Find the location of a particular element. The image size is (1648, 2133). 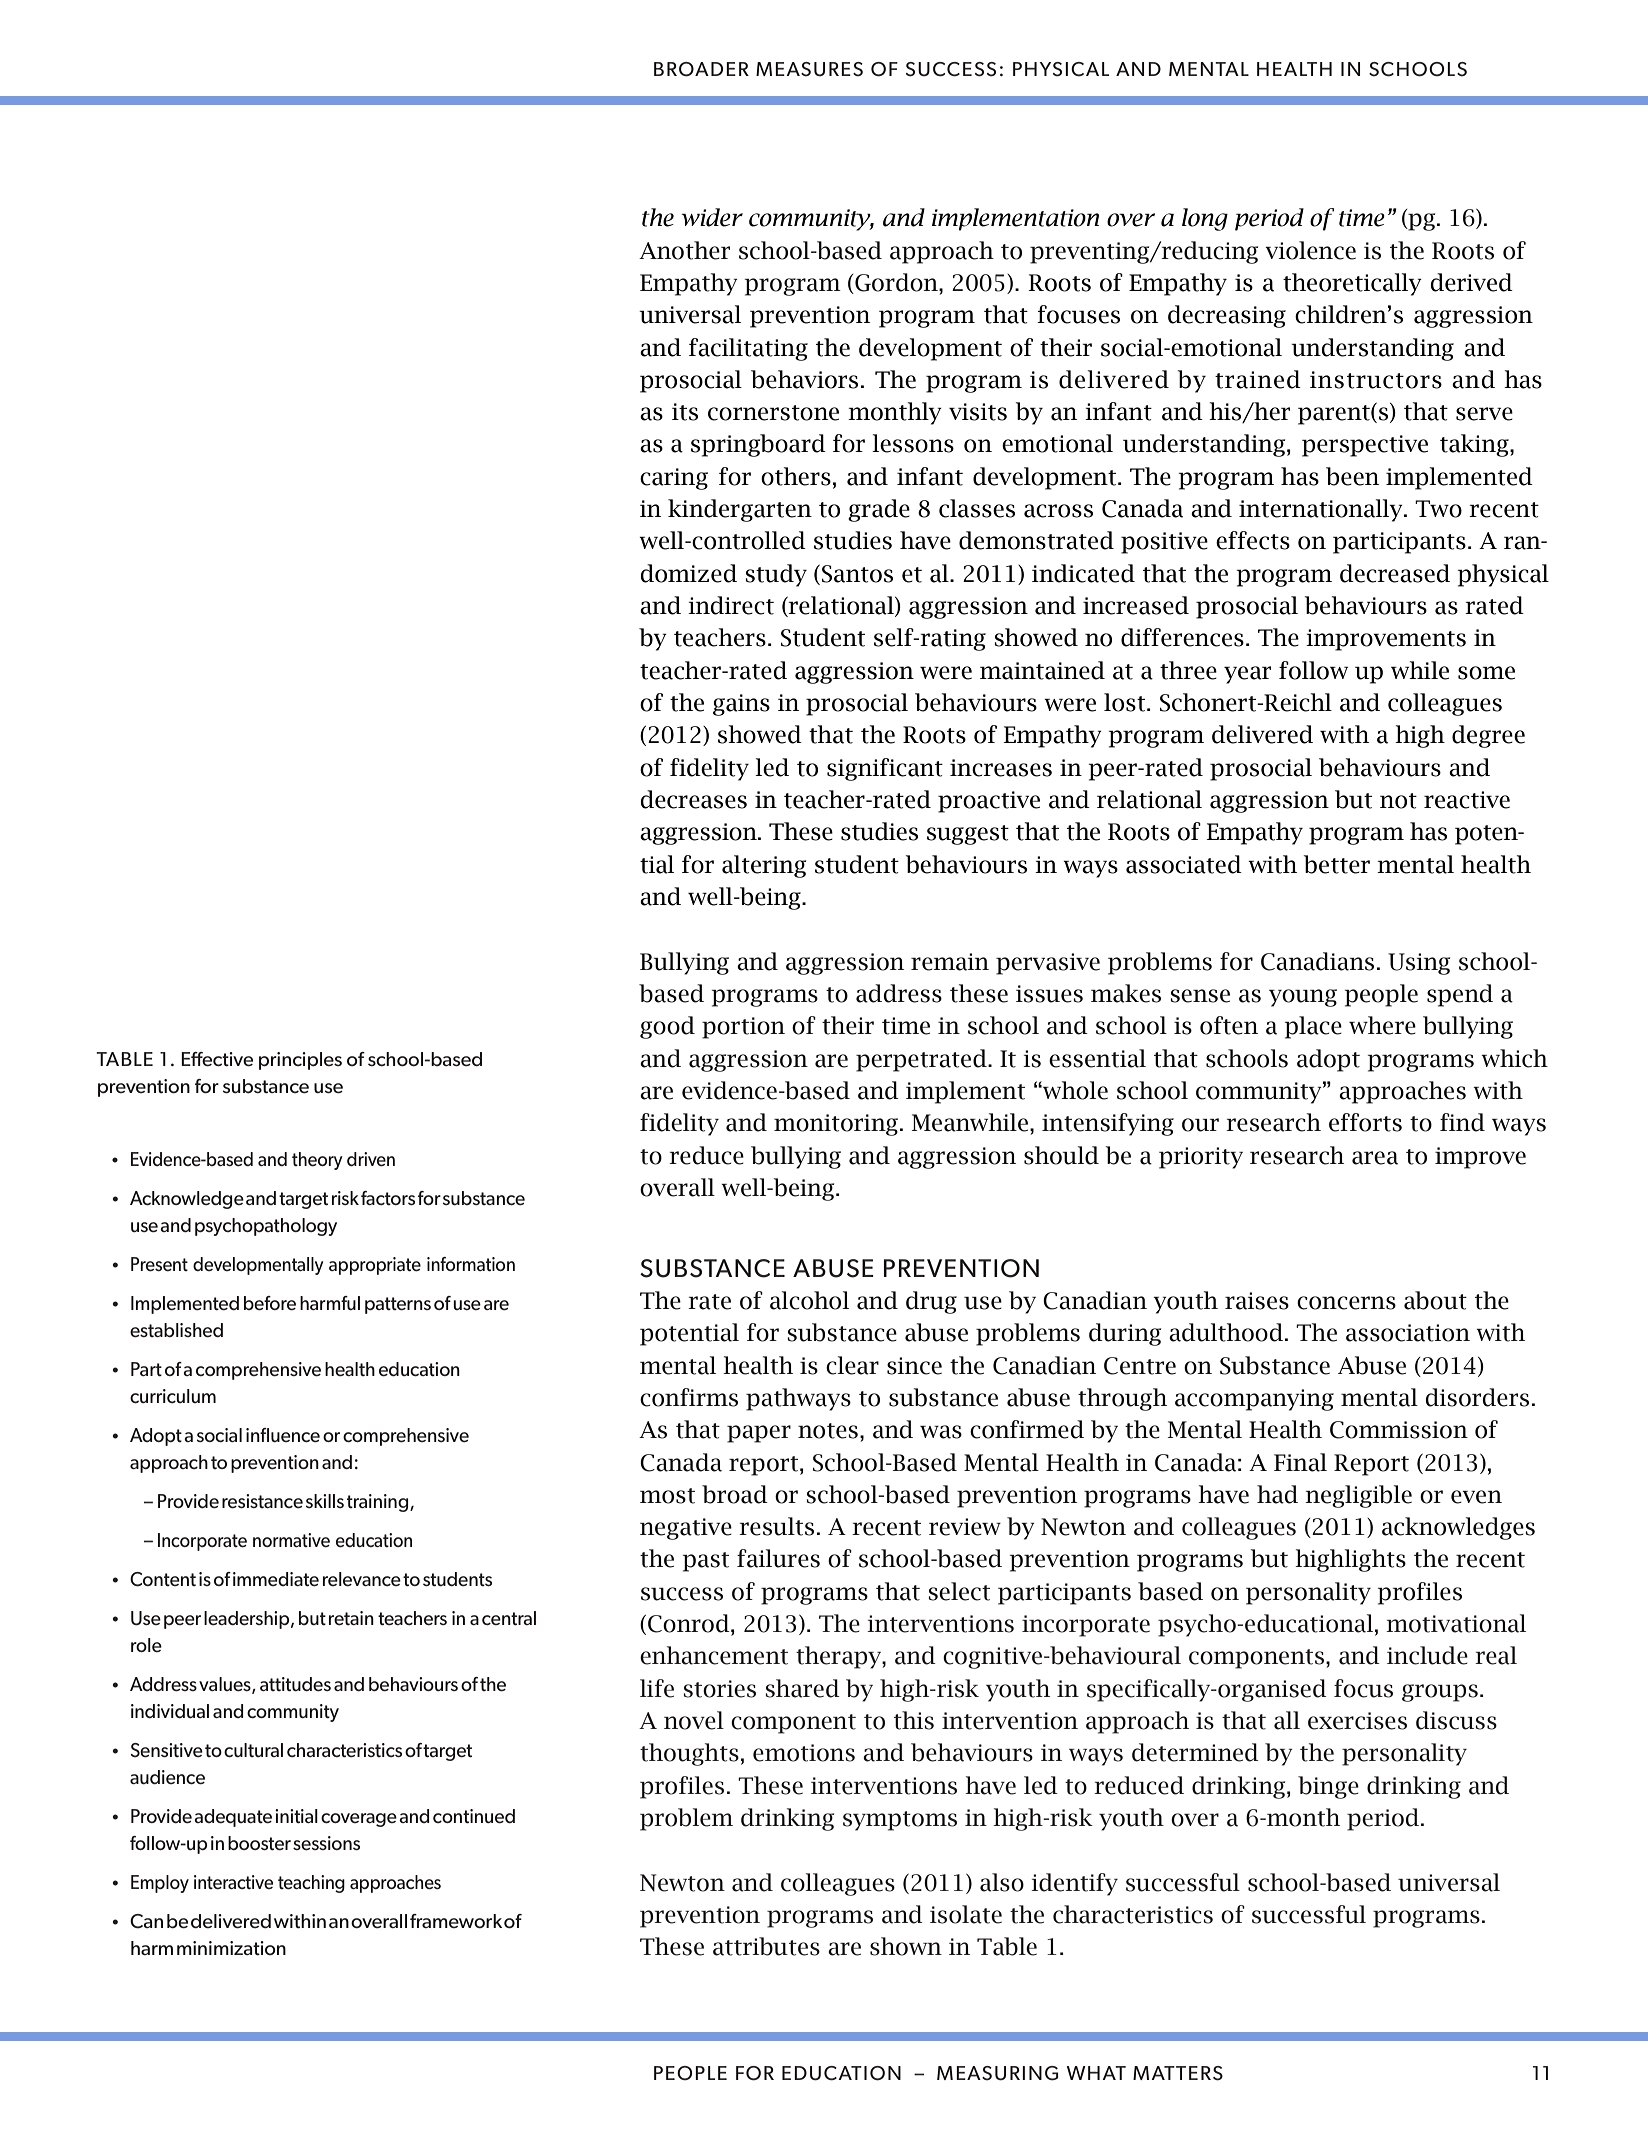

significant is located at coordinates (885, 769).
